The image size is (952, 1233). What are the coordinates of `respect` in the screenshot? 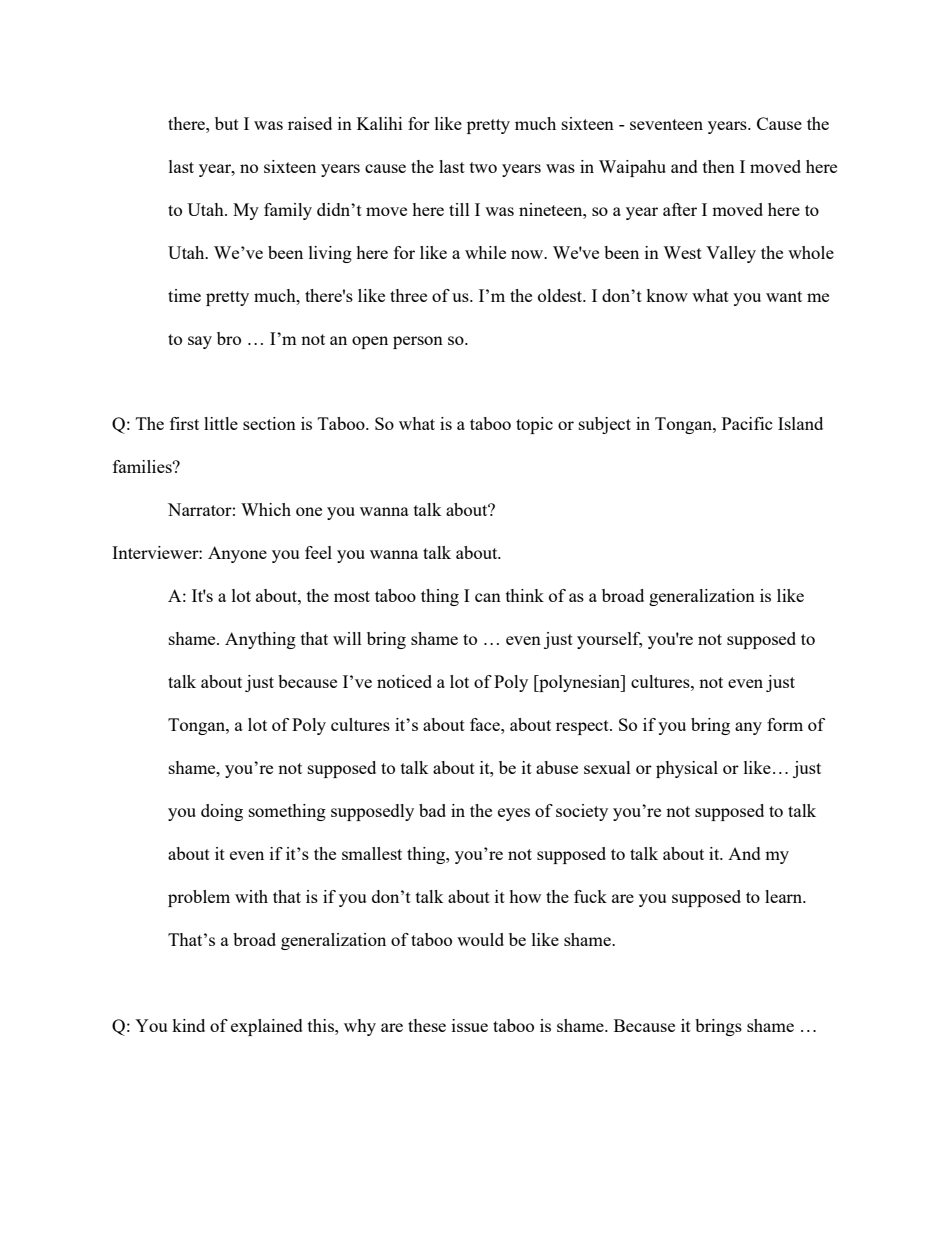 It's located at (583, 727).
